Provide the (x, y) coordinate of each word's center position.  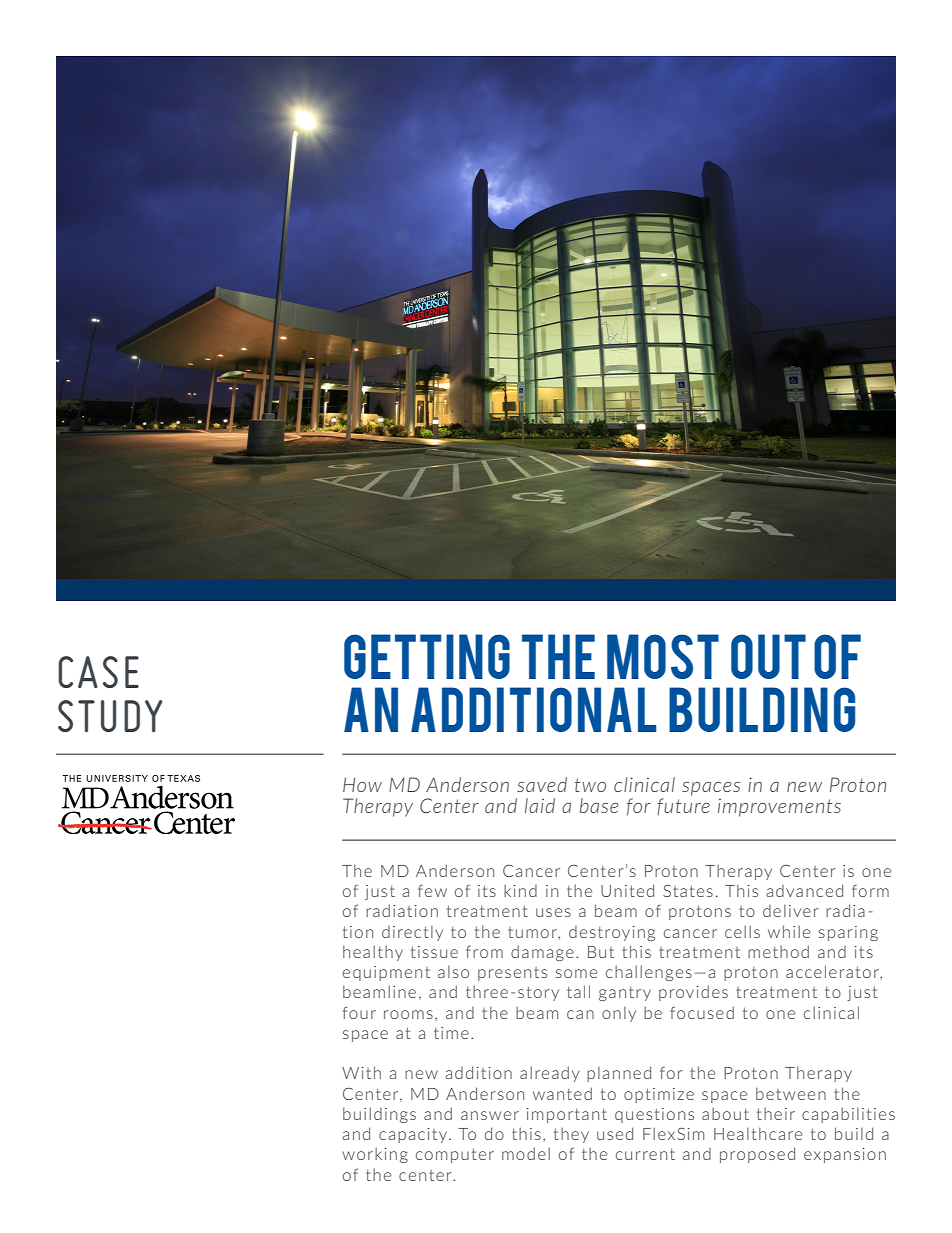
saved (542, 784)
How (362, 784)
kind (520, 890)
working (375, 1155)
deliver (791, 911)
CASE (98, 672)
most (663, 656)
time (451, 1033)
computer (455, 1155)
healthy (373, 953)
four (359, 1013)
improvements (779, 808)
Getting (427, 656)
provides (693, 993)
